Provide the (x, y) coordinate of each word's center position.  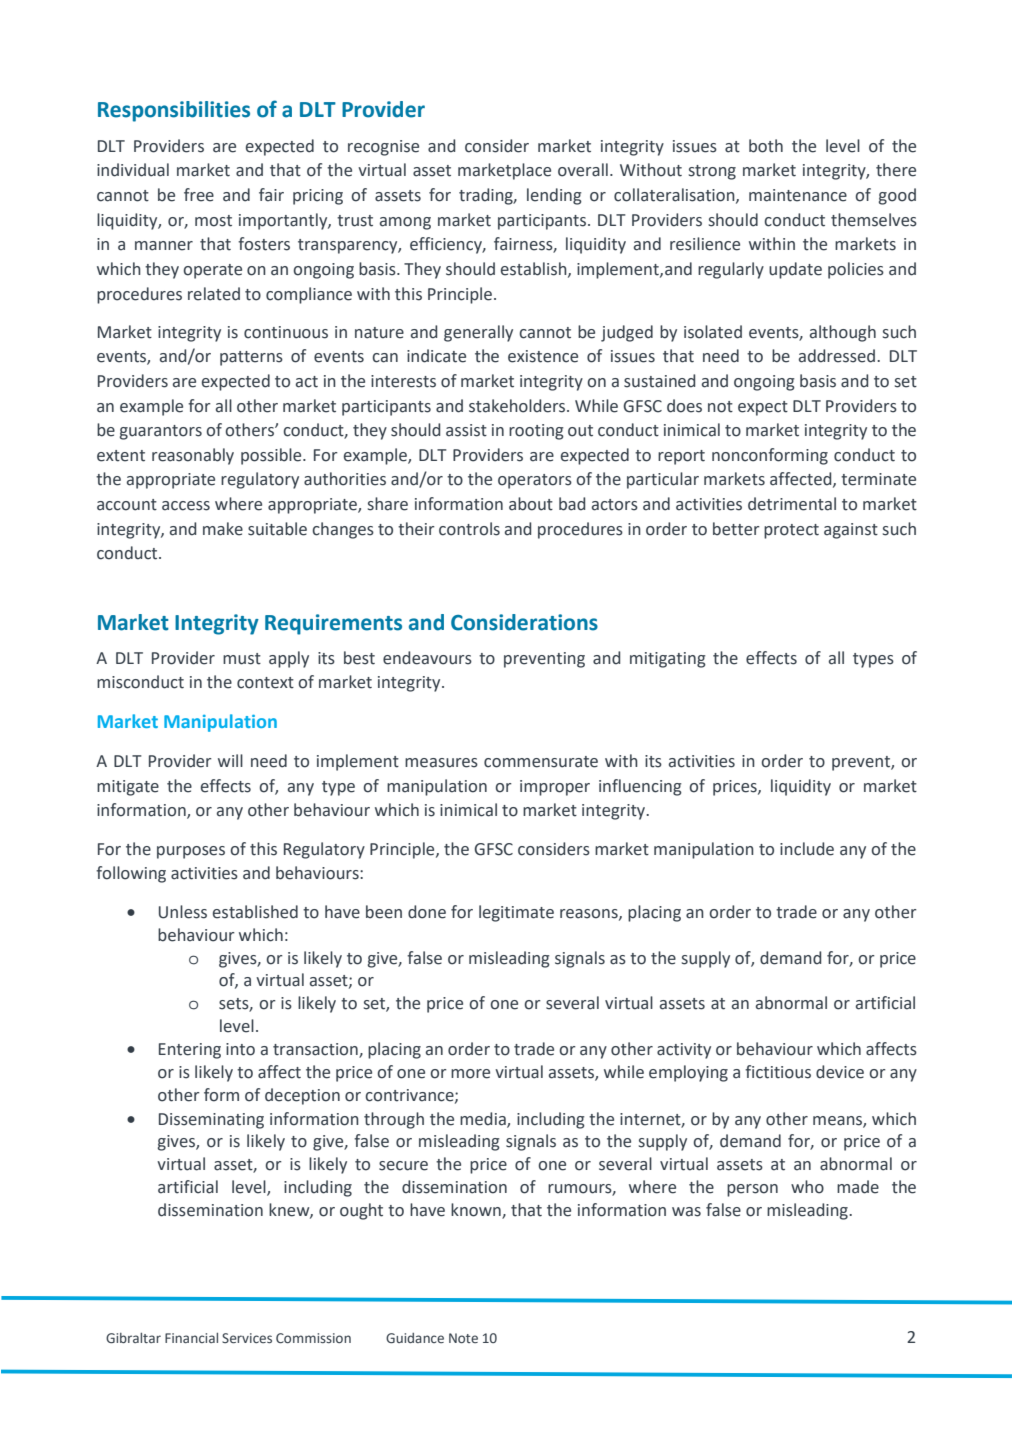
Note (463, 1338)
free (199, 195)
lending (554, 196)
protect (791, 531)
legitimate (516, 913)
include (807, 849)
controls (469, 529)
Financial (191, 1338)
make (223, 529)
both (766, 146)
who (807, 1187)
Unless (183, 912)
